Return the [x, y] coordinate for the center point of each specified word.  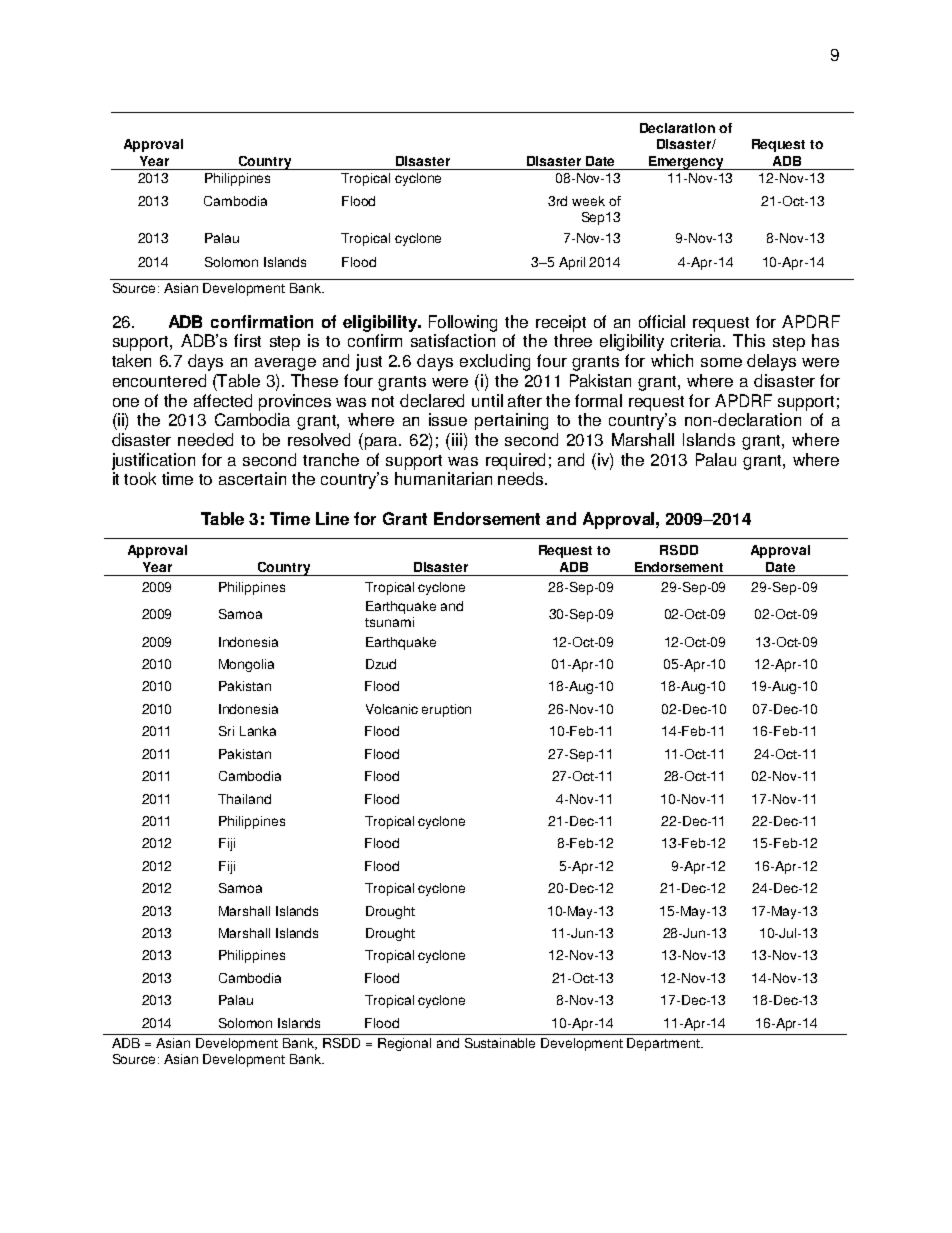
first [247, 340]
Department [665, 1044]
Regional [404, 1044]
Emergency [686, 163]
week [588, 201]
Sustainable [500, 1043]
